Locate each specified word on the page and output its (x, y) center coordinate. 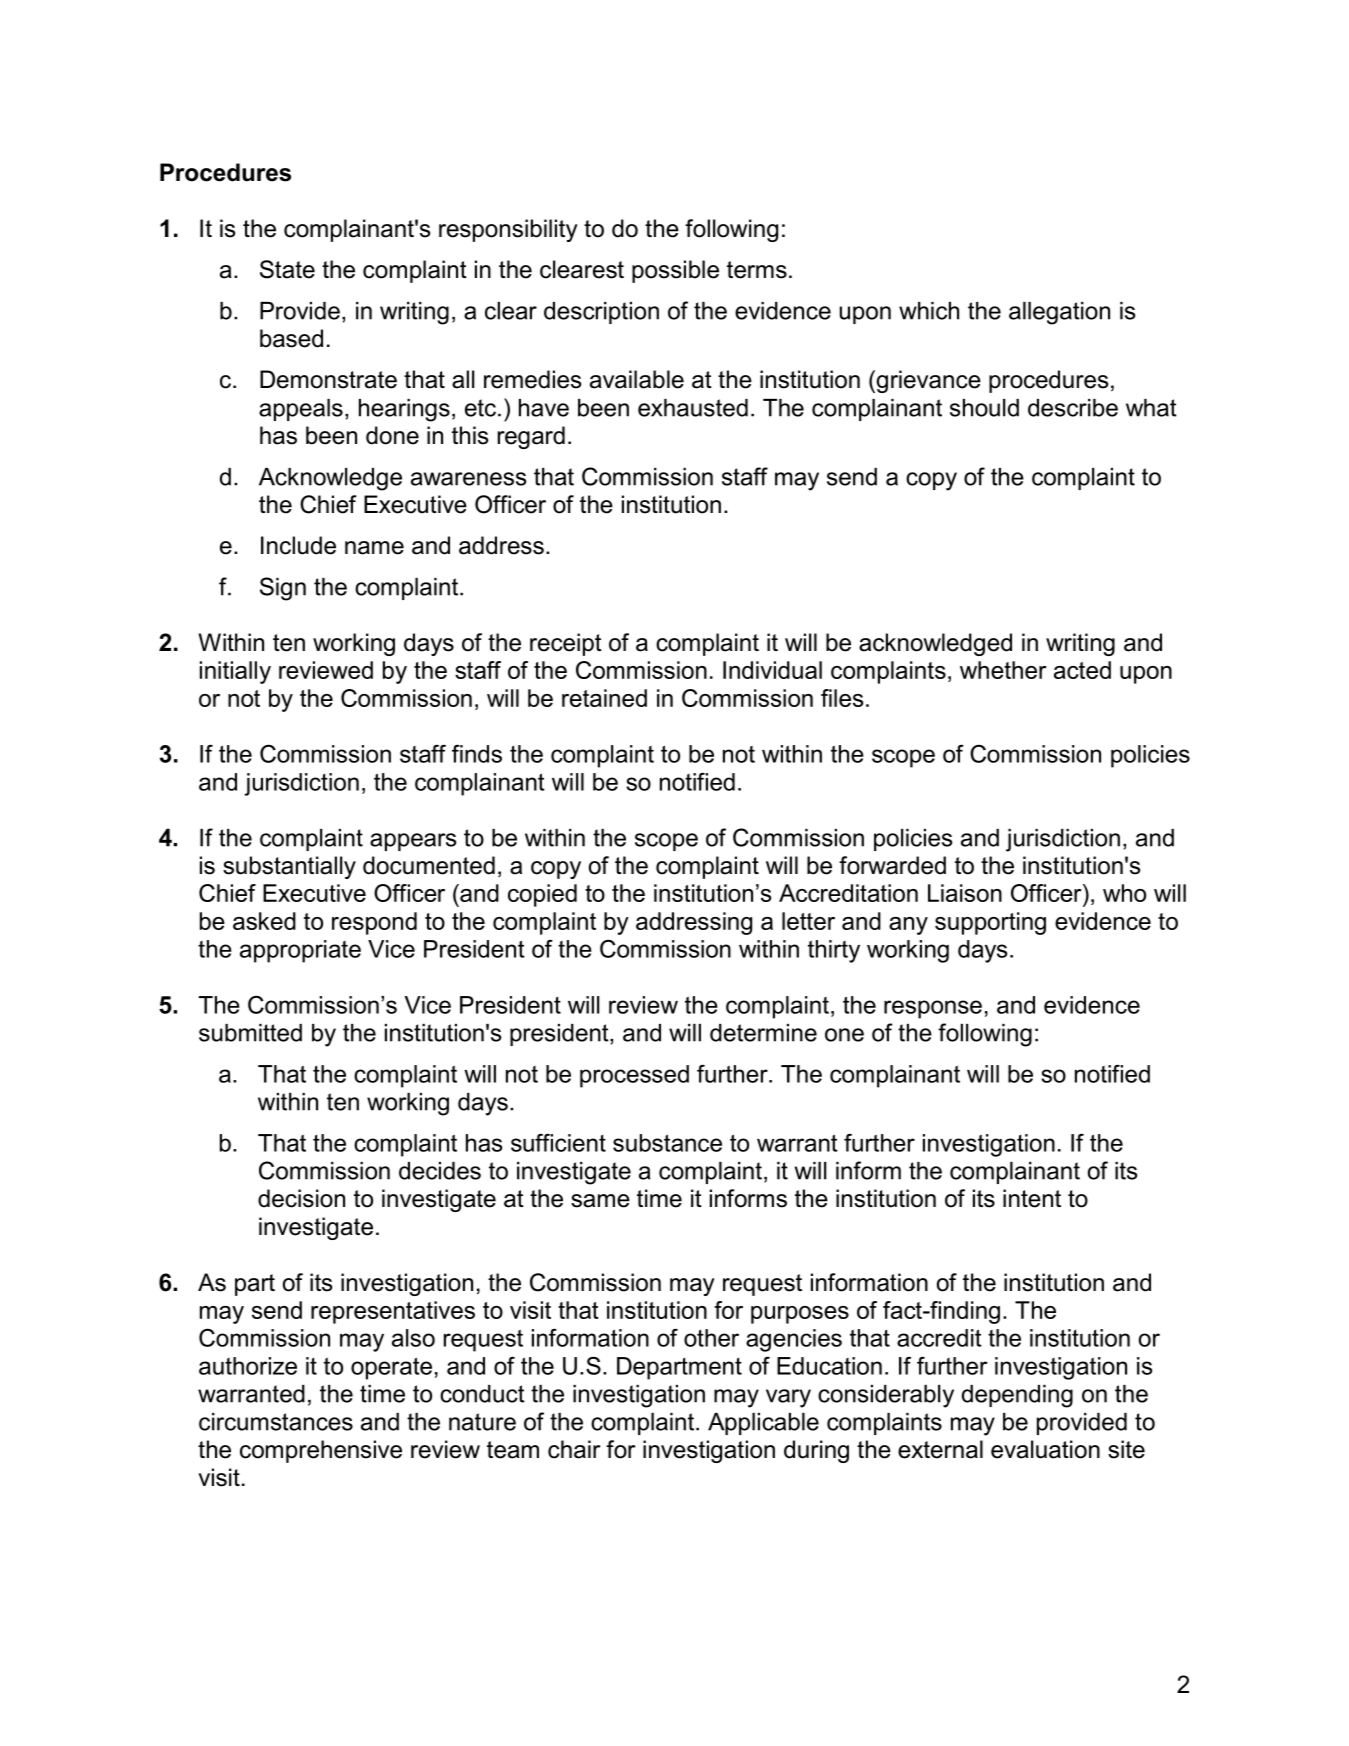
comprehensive (321, 1451)
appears (413, 842)
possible (675, 271)
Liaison (965, 893)
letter (808, 921)
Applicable (763, 1424)
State (287, 269)
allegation (1059, 313)
